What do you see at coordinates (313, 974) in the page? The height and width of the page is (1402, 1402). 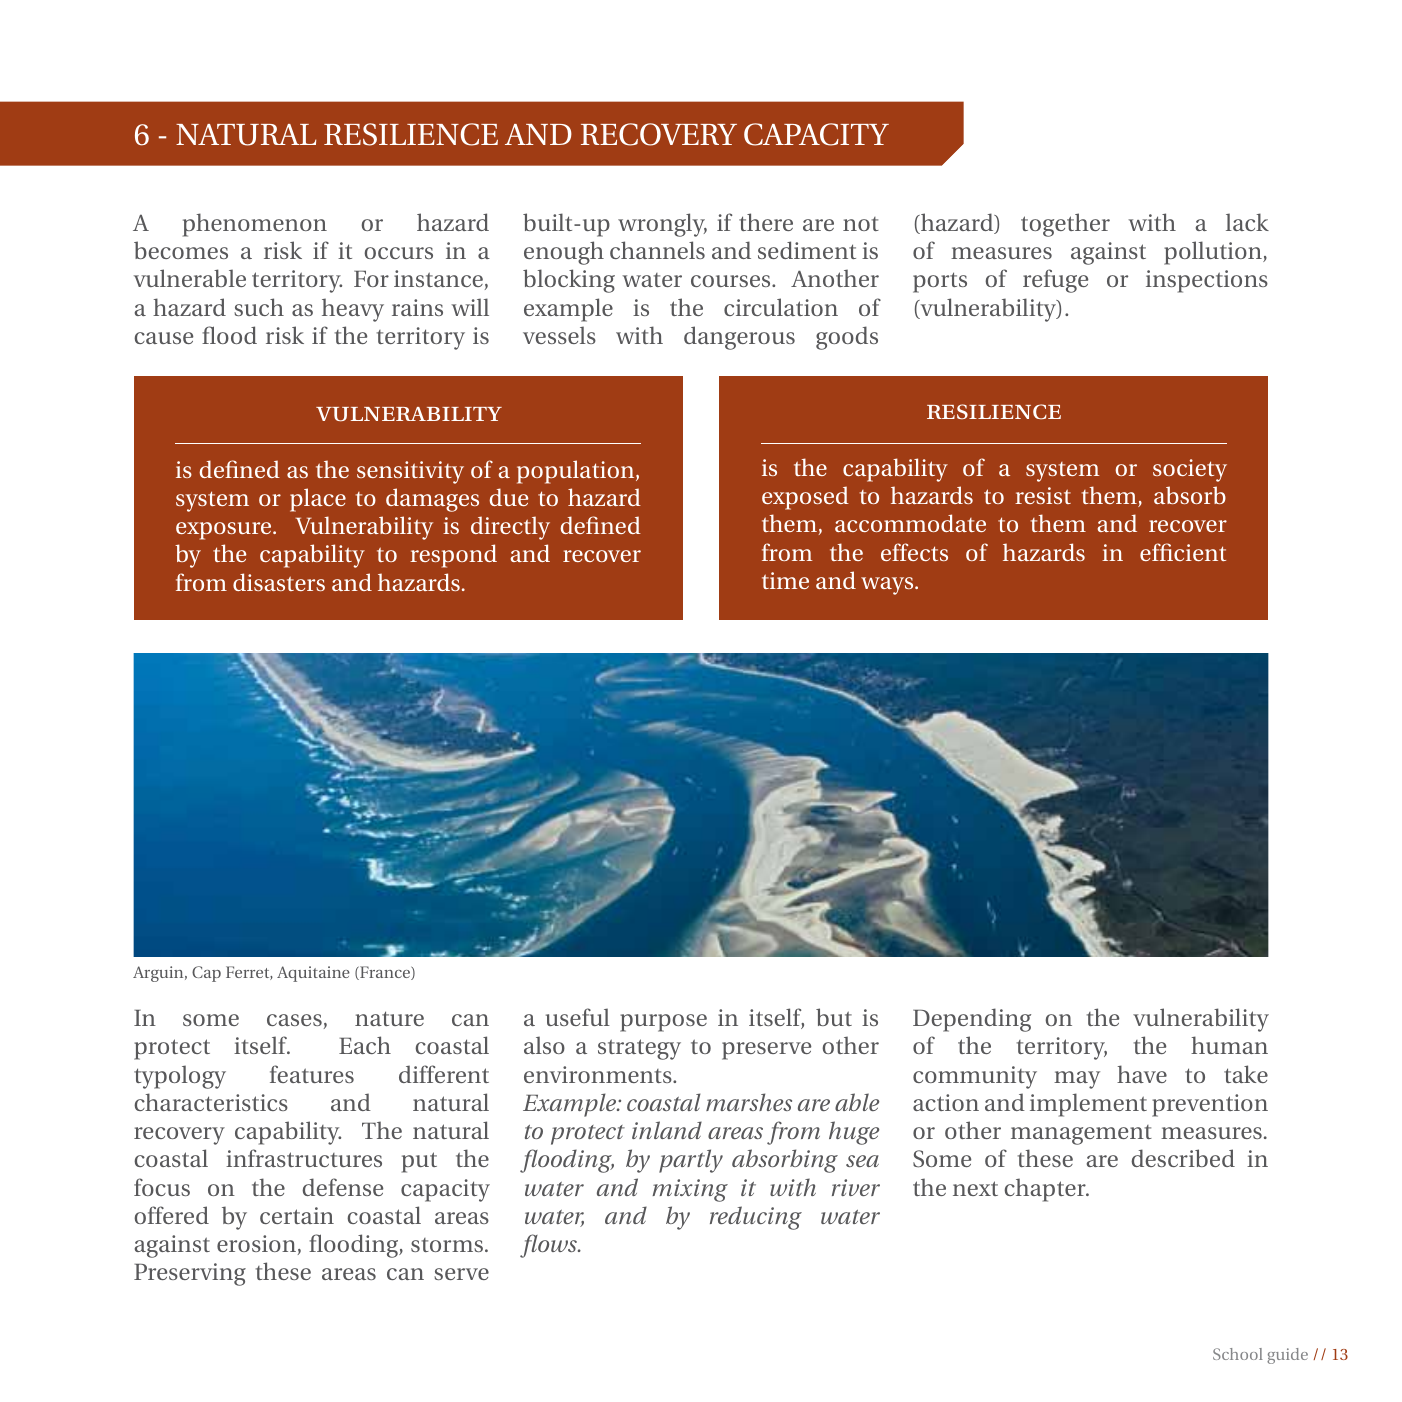 I see `Aquitaine` at bounding box center [313, 974].
